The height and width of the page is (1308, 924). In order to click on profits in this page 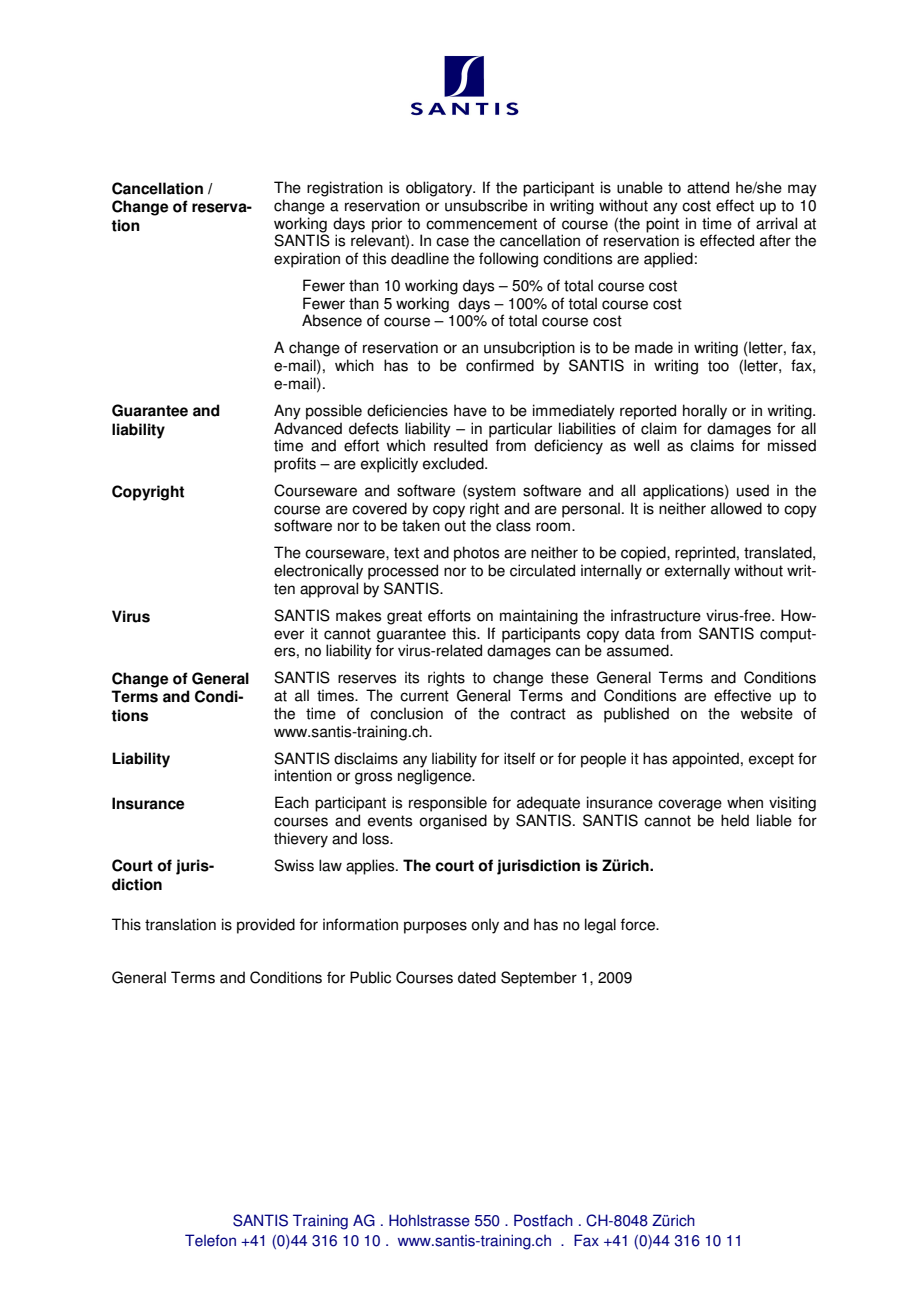, I will do `click(295, 465)`.
